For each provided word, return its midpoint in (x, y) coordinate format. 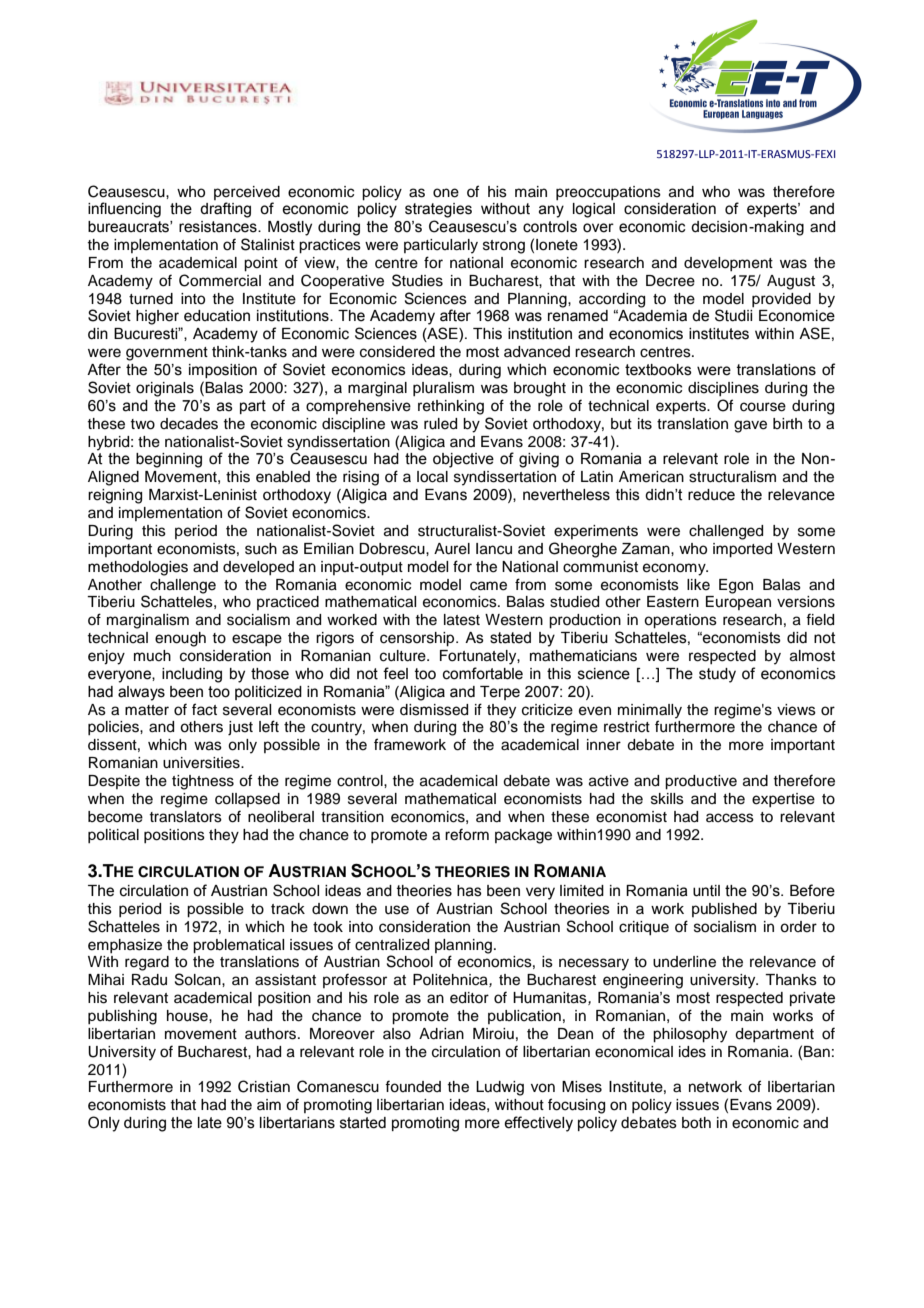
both (696, 1123)
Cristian (264, 1086)
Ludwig (500, 1088)
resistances (219, 227)
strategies (438, 210)
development (728, 264)
